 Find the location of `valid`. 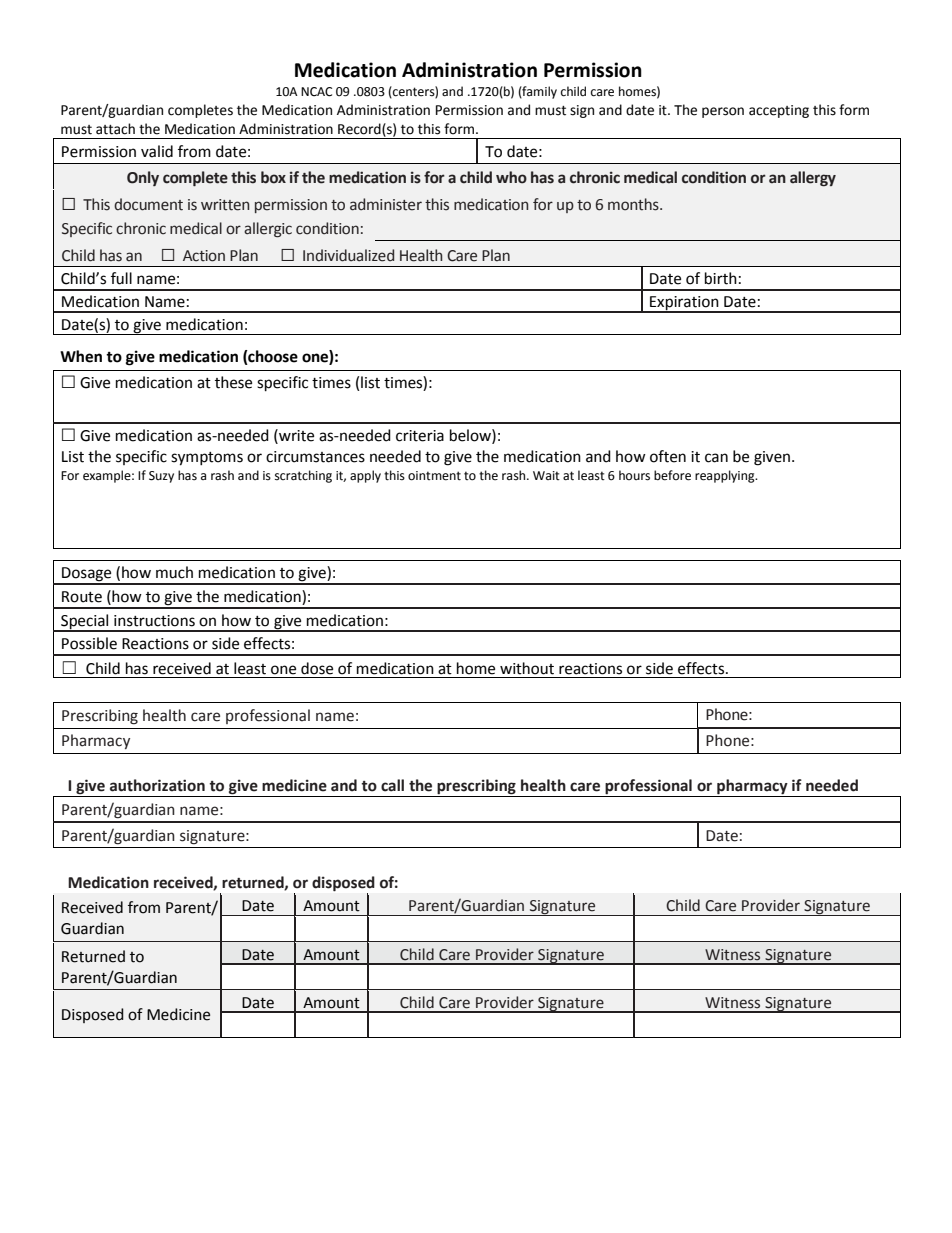

valid is located at coordinates (157, 151).
